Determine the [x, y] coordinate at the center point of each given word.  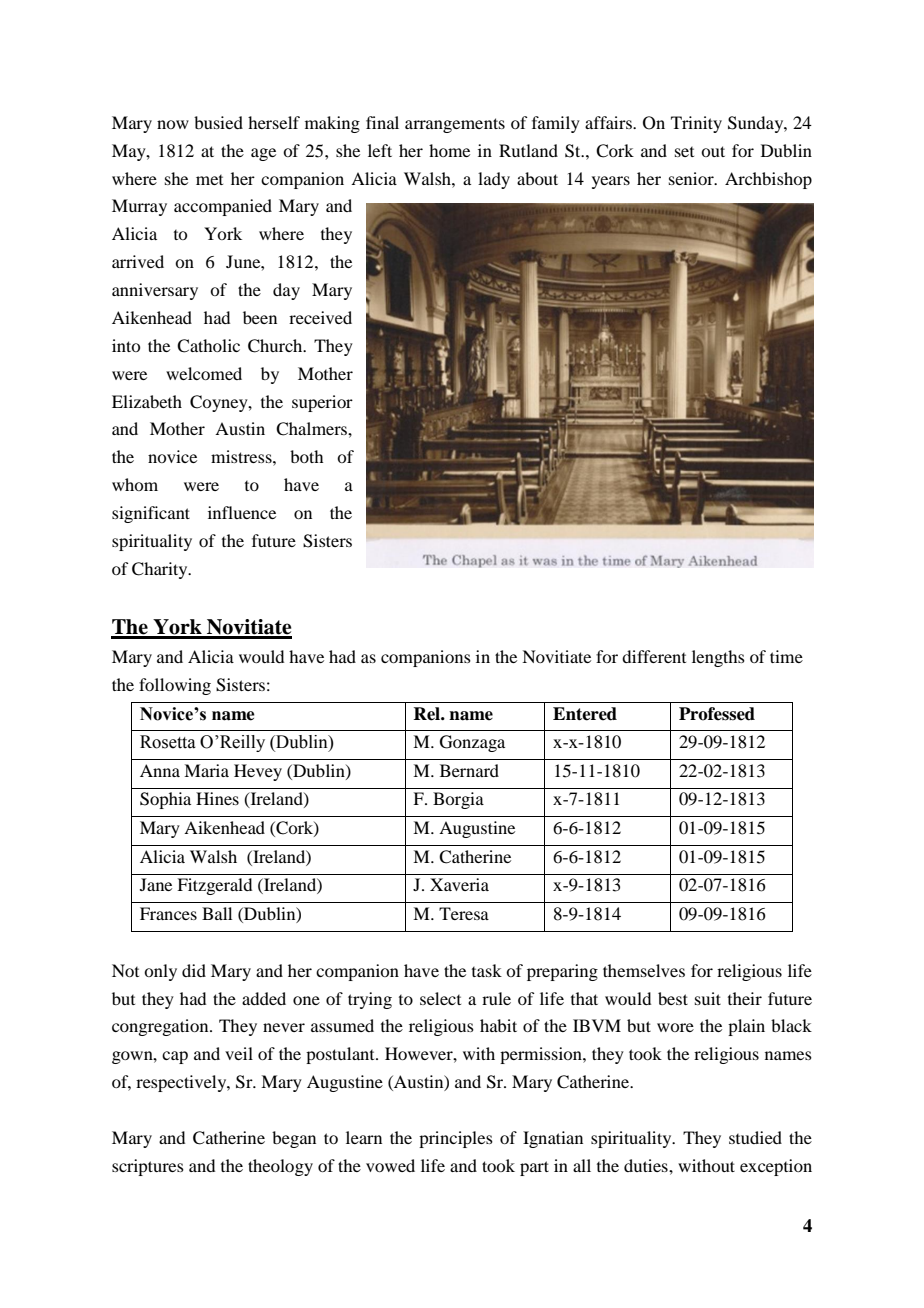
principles [456, 1139]
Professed [717, 714]
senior [692, 178]
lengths [718, 658]
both [306, 456]
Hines [217, 798]
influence [242, 512]
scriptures [148, 1167]
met [209, 180]
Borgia [458, 800]
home [449, 150]
